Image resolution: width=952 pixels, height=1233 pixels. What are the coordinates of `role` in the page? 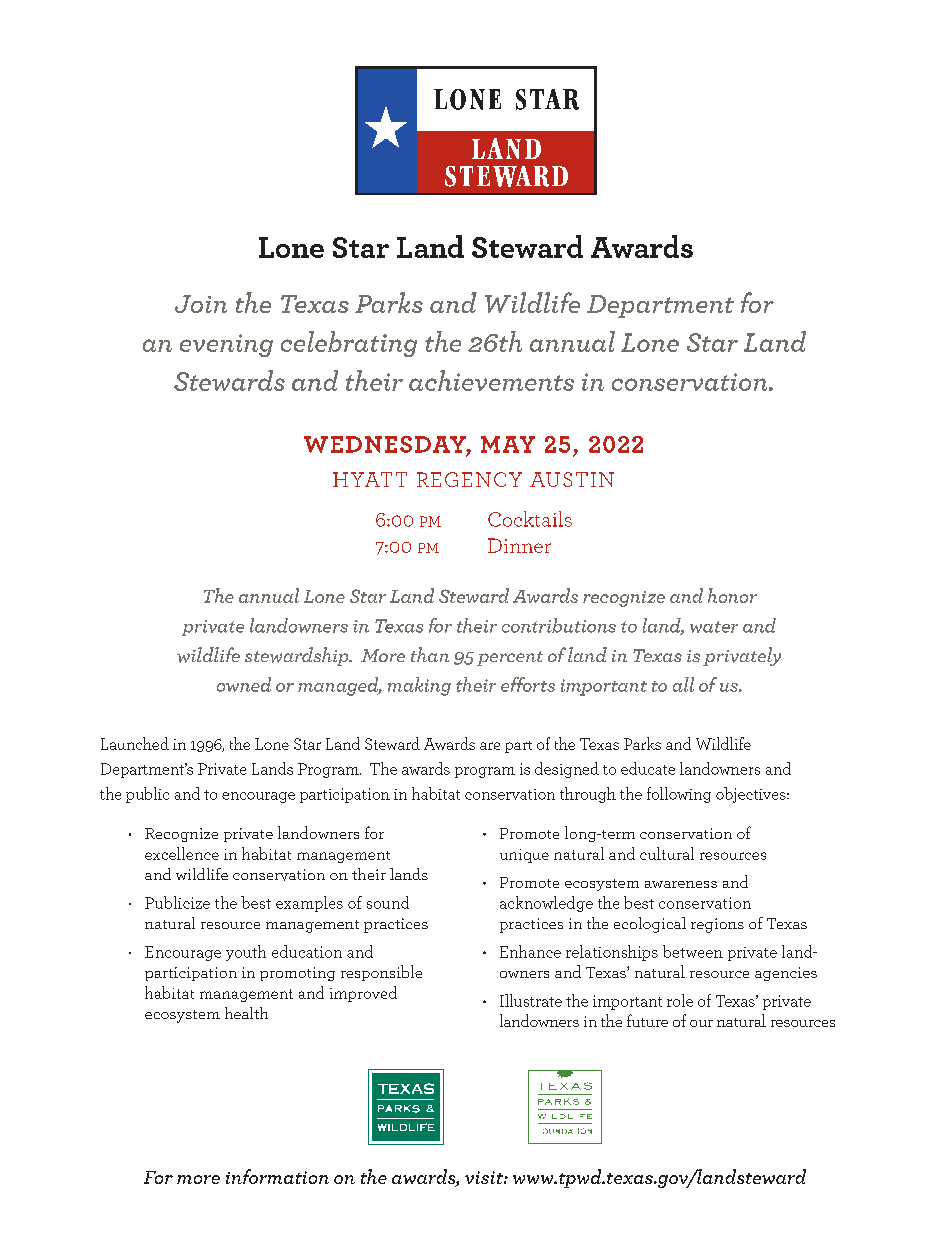 It's located at (680, 1000).
